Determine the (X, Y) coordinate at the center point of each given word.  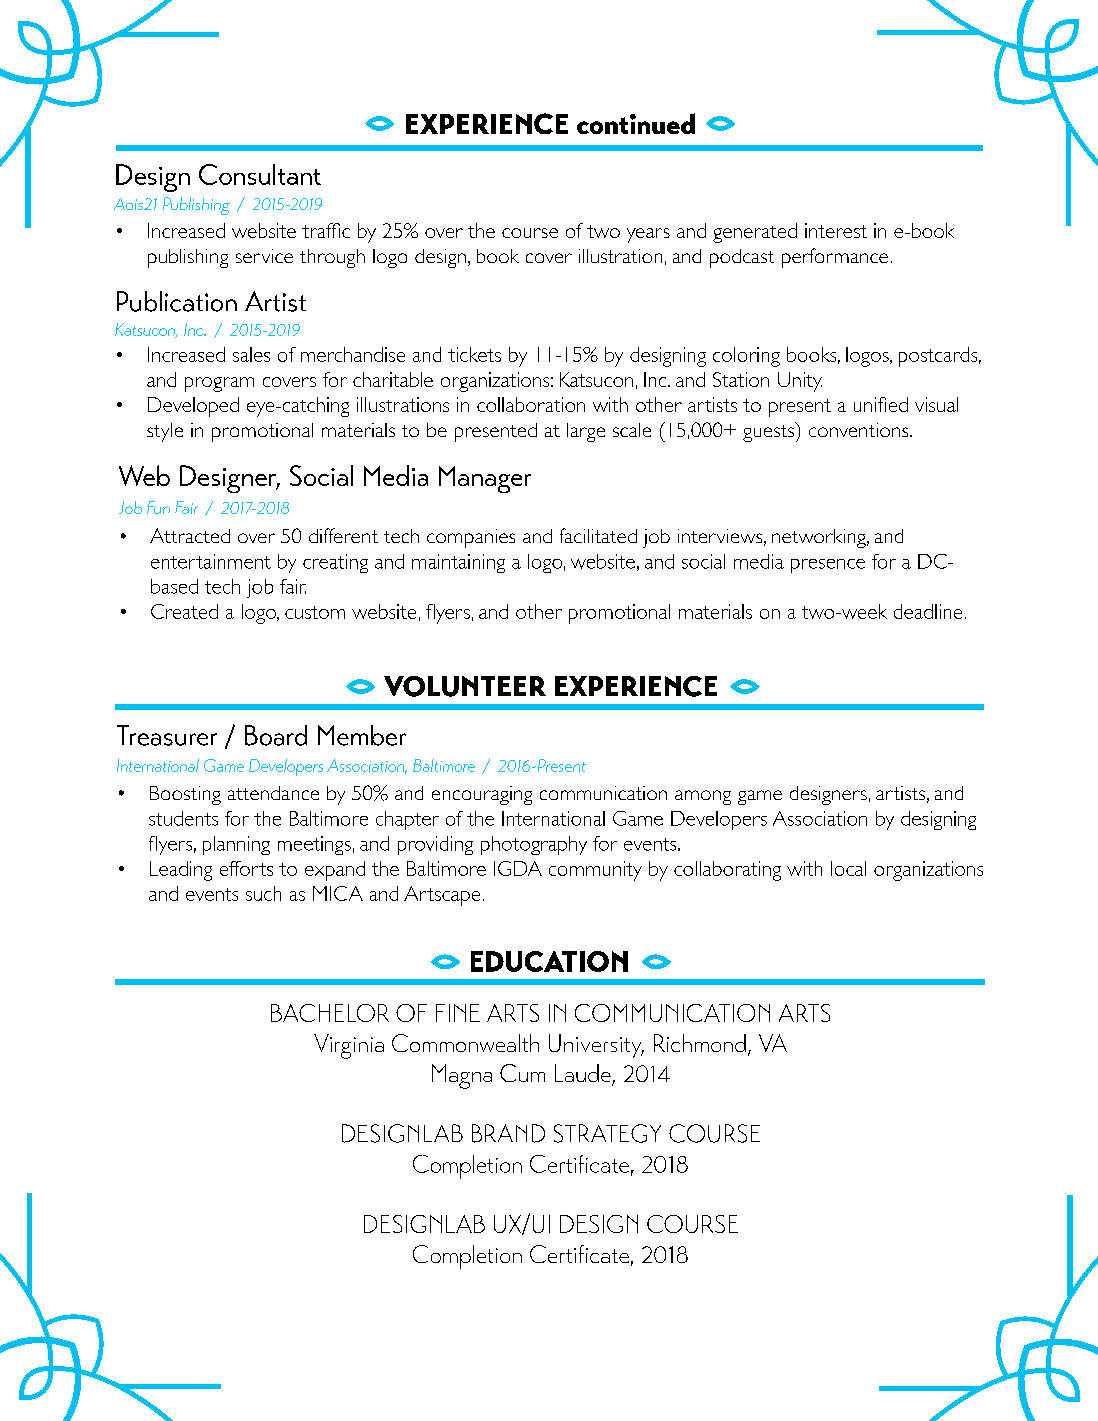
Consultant (260, 174)
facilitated (598, 535)
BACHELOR (330, 1013)
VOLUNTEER (465, 686)
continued (636, 123)
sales (251, 354)
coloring (746, 357)
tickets (474, 354)
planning (236, 845)
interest (836, 230)
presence (828, 566)
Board (276, 735)
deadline (928, 611)
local (848, 868)
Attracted (190, 535)
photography (534, 845)
